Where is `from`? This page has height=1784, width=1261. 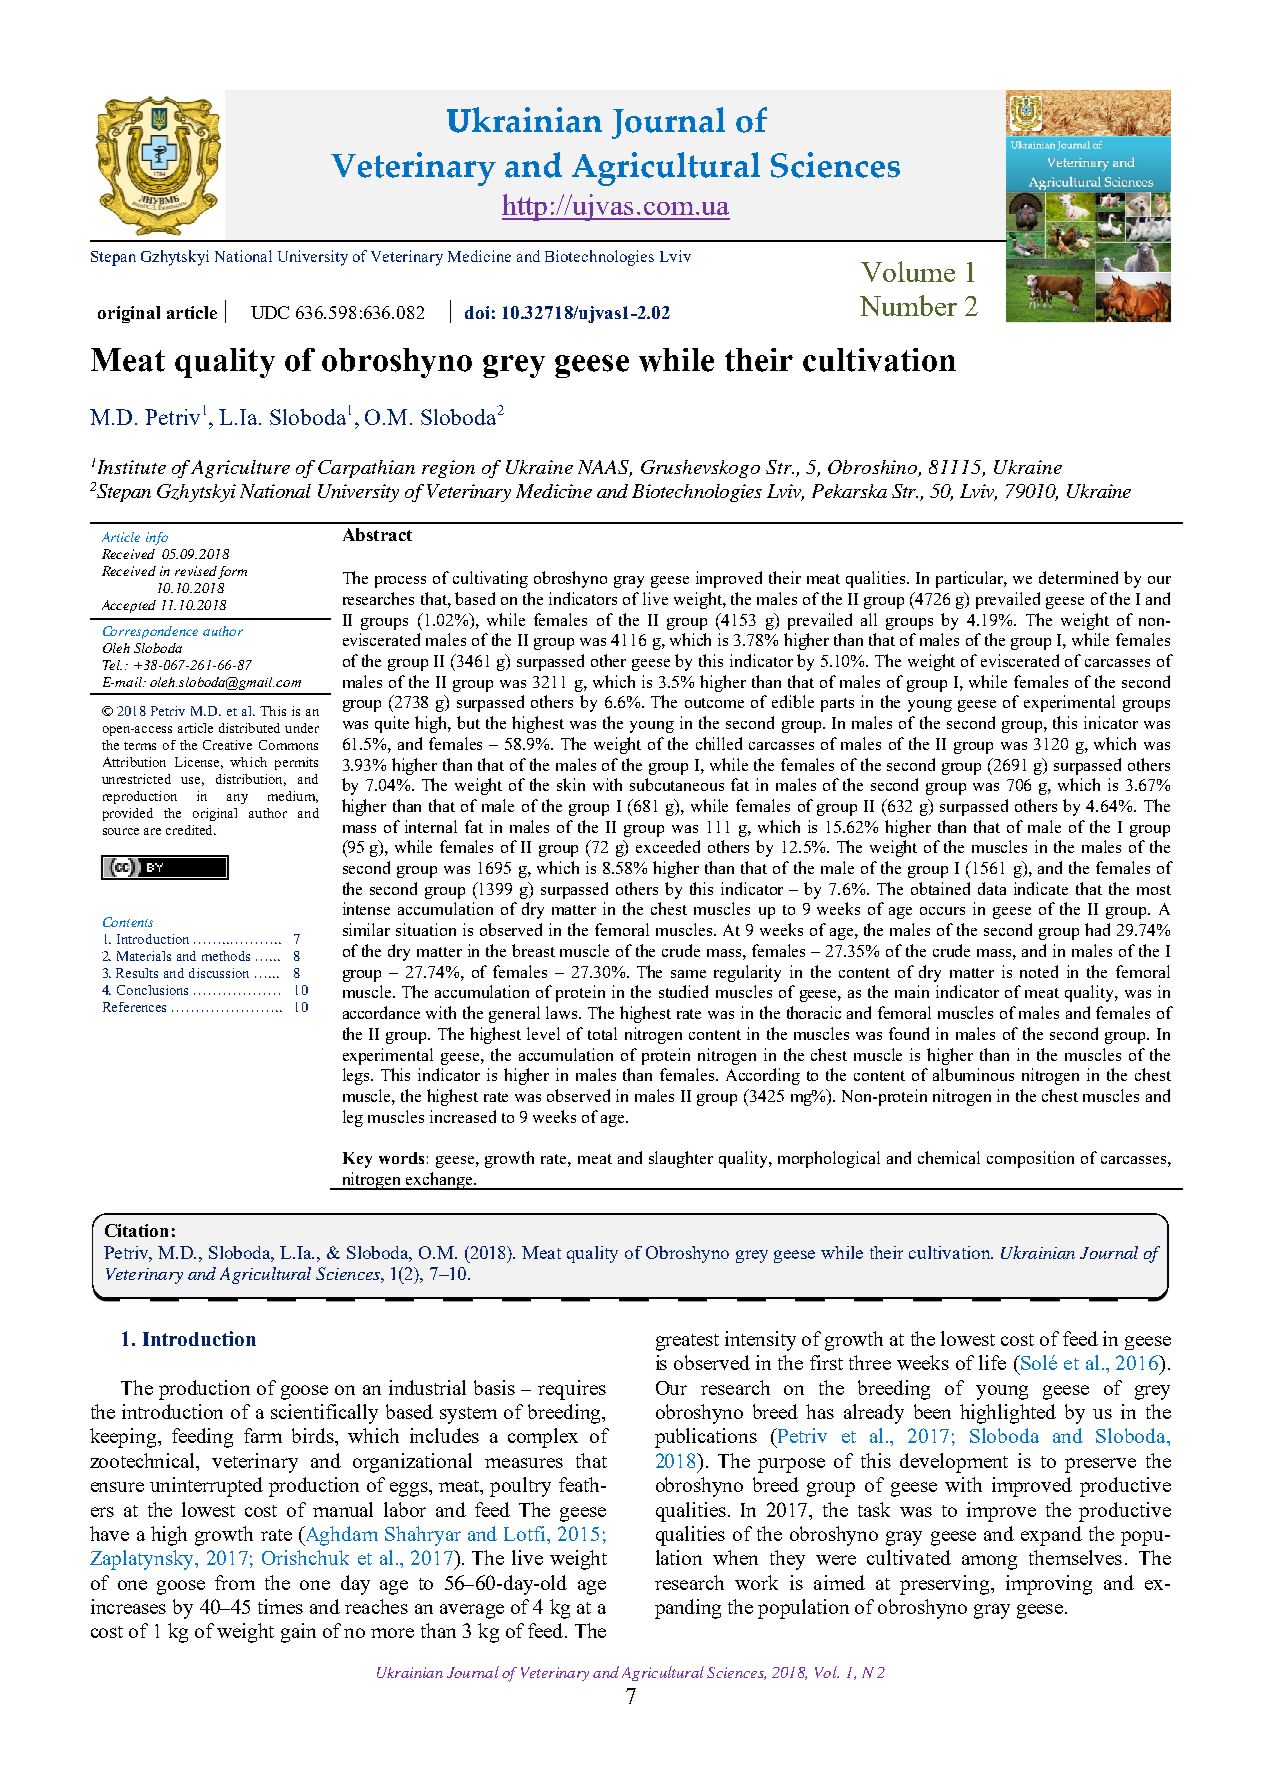
from is located at coordinates (235, 1582).
